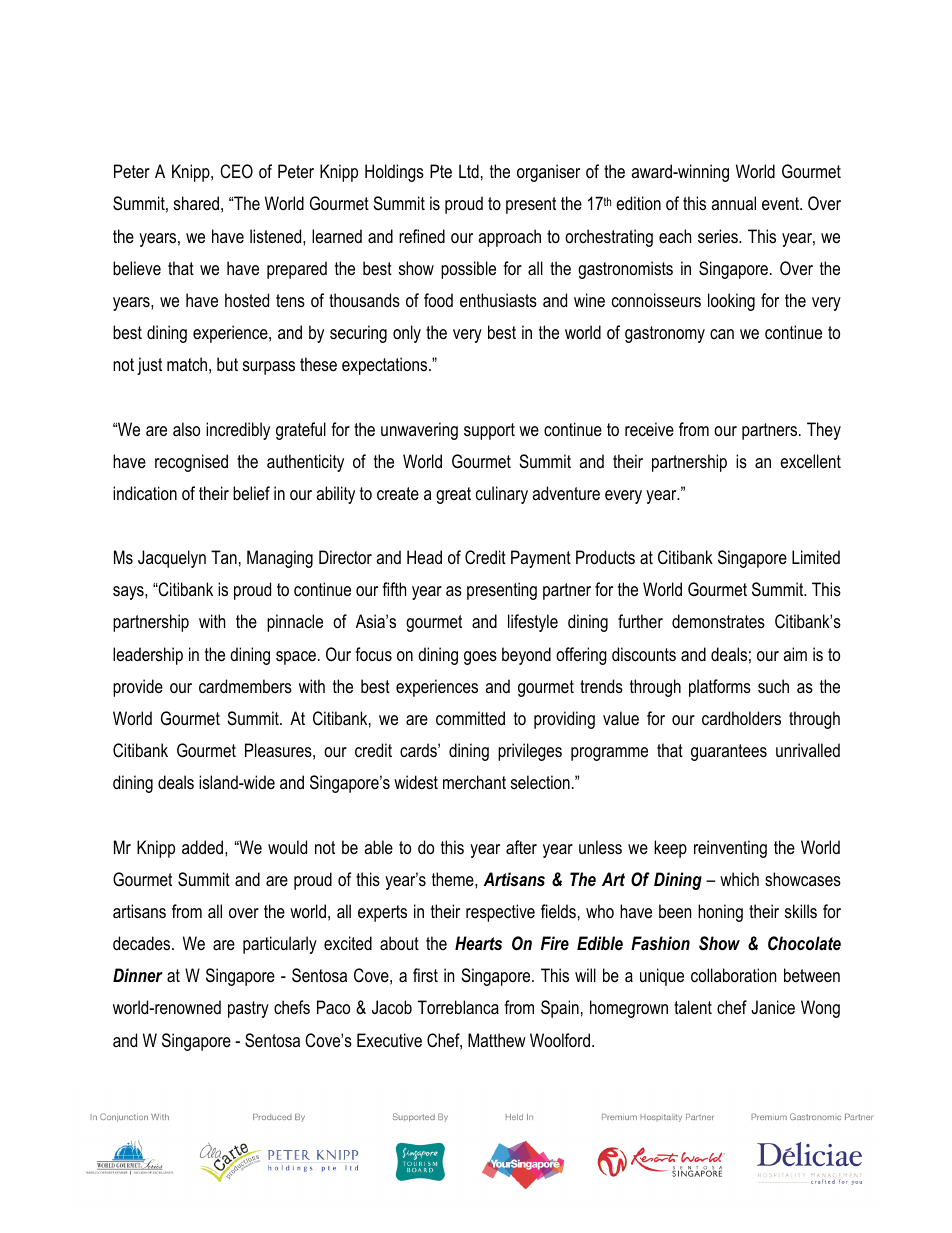 Image resolution: width=952 pixels, height=1233 pixels. Describe the element at coordinates (474, 782) in the screenshot. I see `merchant` at that location.
